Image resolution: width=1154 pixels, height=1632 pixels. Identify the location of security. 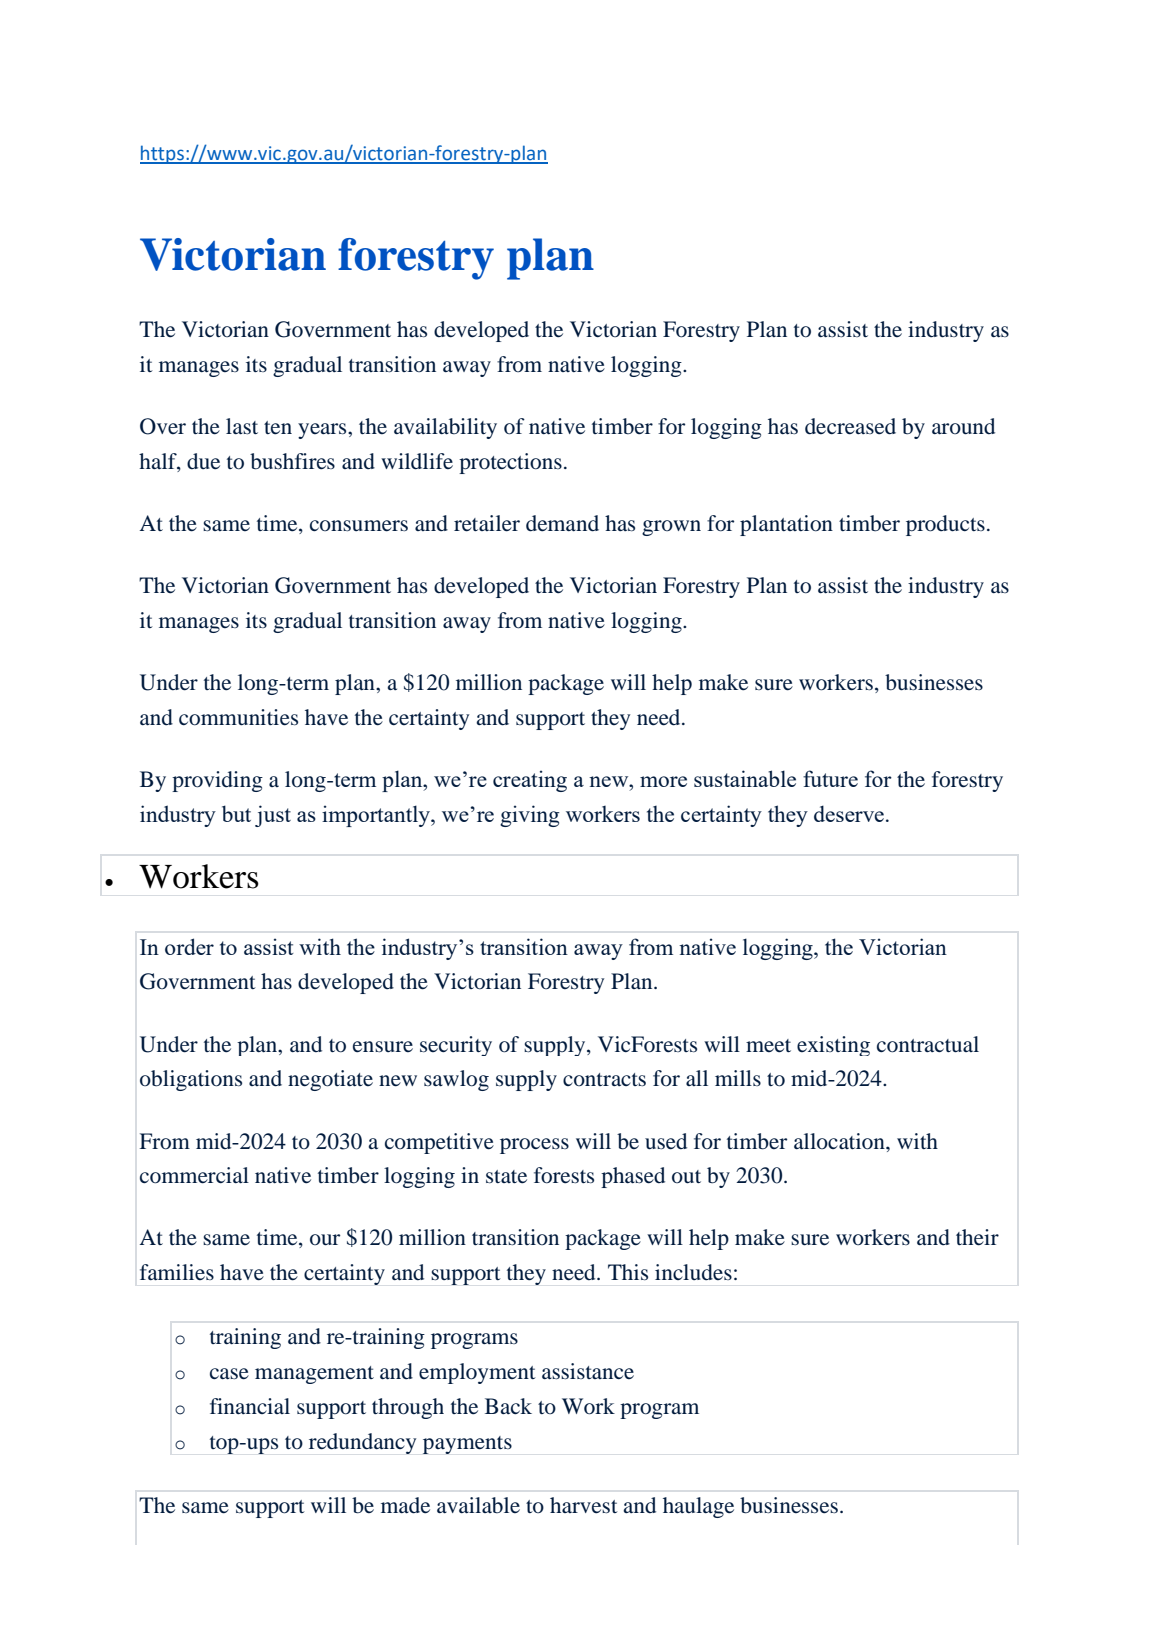
(456, 1046).
